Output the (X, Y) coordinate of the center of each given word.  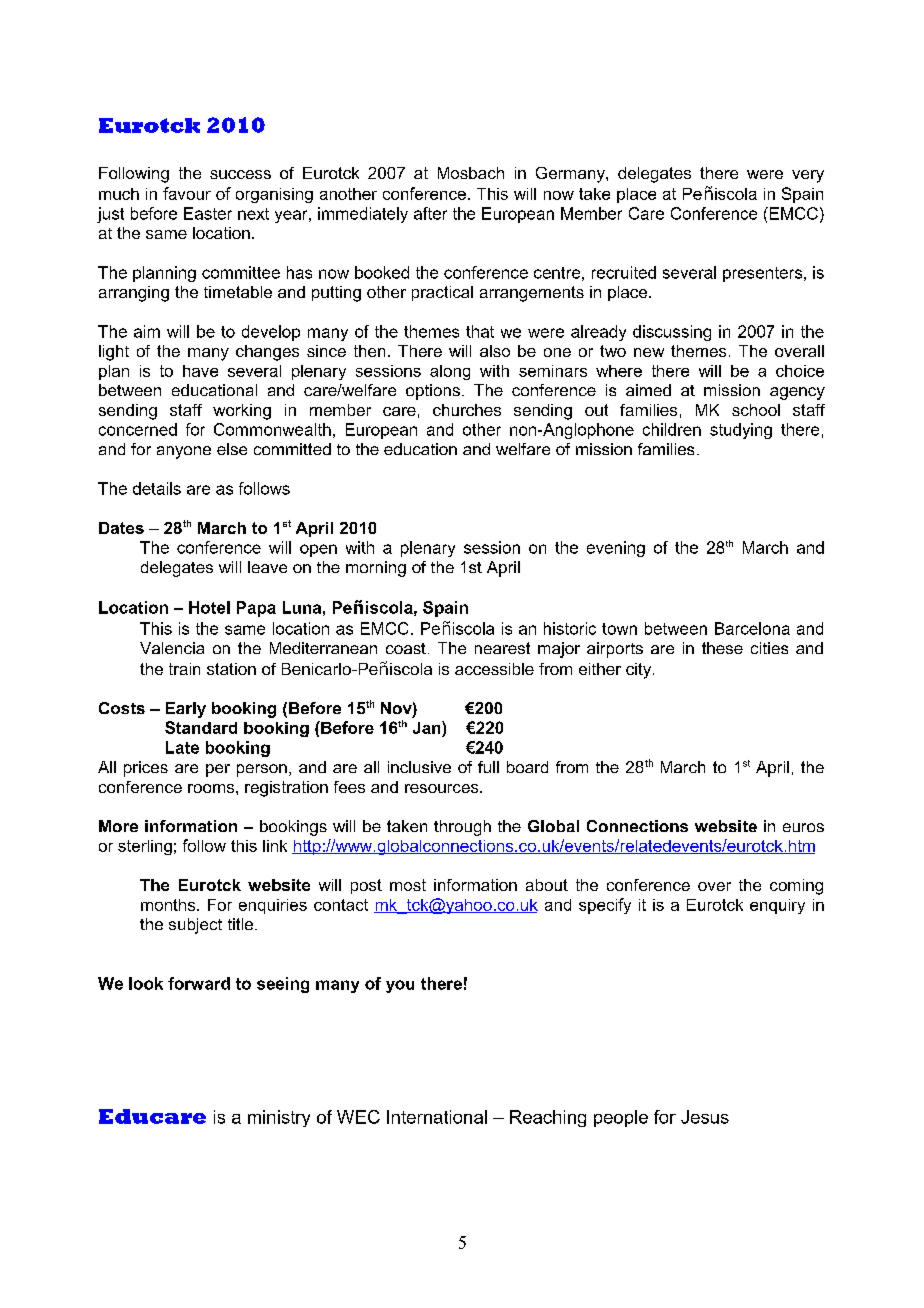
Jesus (705, 1117)
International (437, 1117)
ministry (279, 1118)
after (430, 213)
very (808, 176)
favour (187, 193)
